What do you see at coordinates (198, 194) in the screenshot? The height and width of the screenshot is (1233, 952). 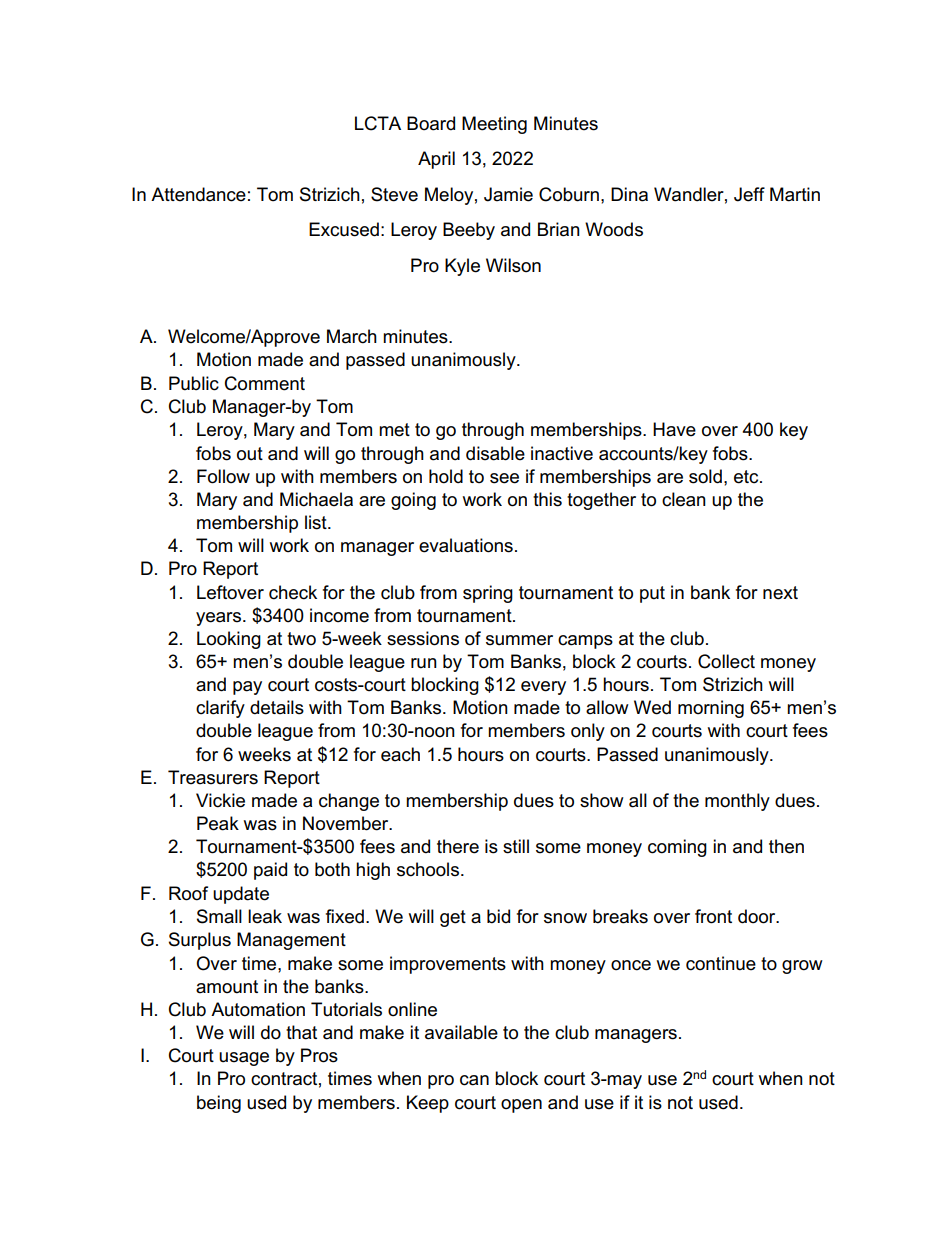 I see `Attendance` at bounding box center [198, 194].
